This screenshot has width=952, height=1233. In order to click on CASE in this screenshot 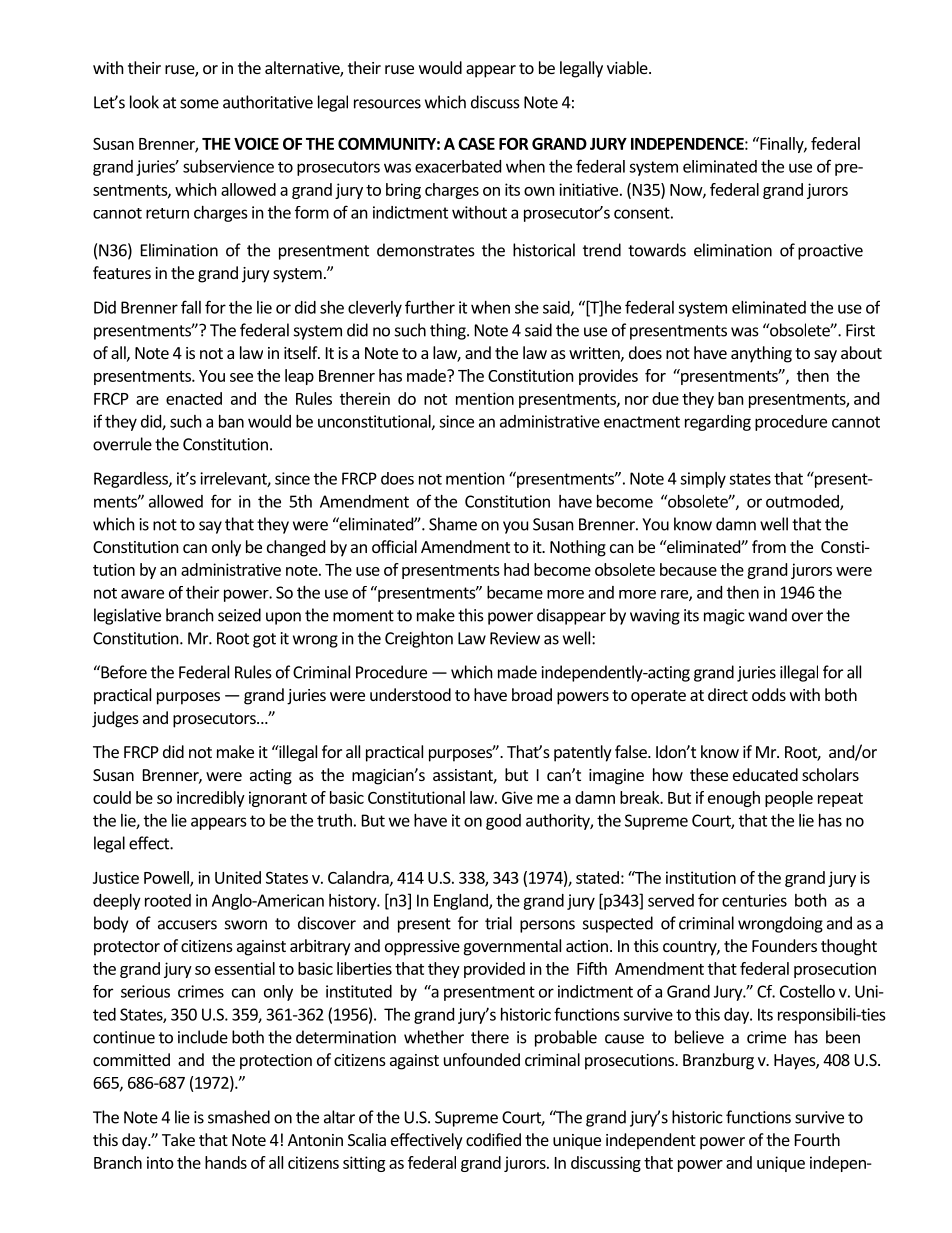, I will do `click(476, 143)`.
